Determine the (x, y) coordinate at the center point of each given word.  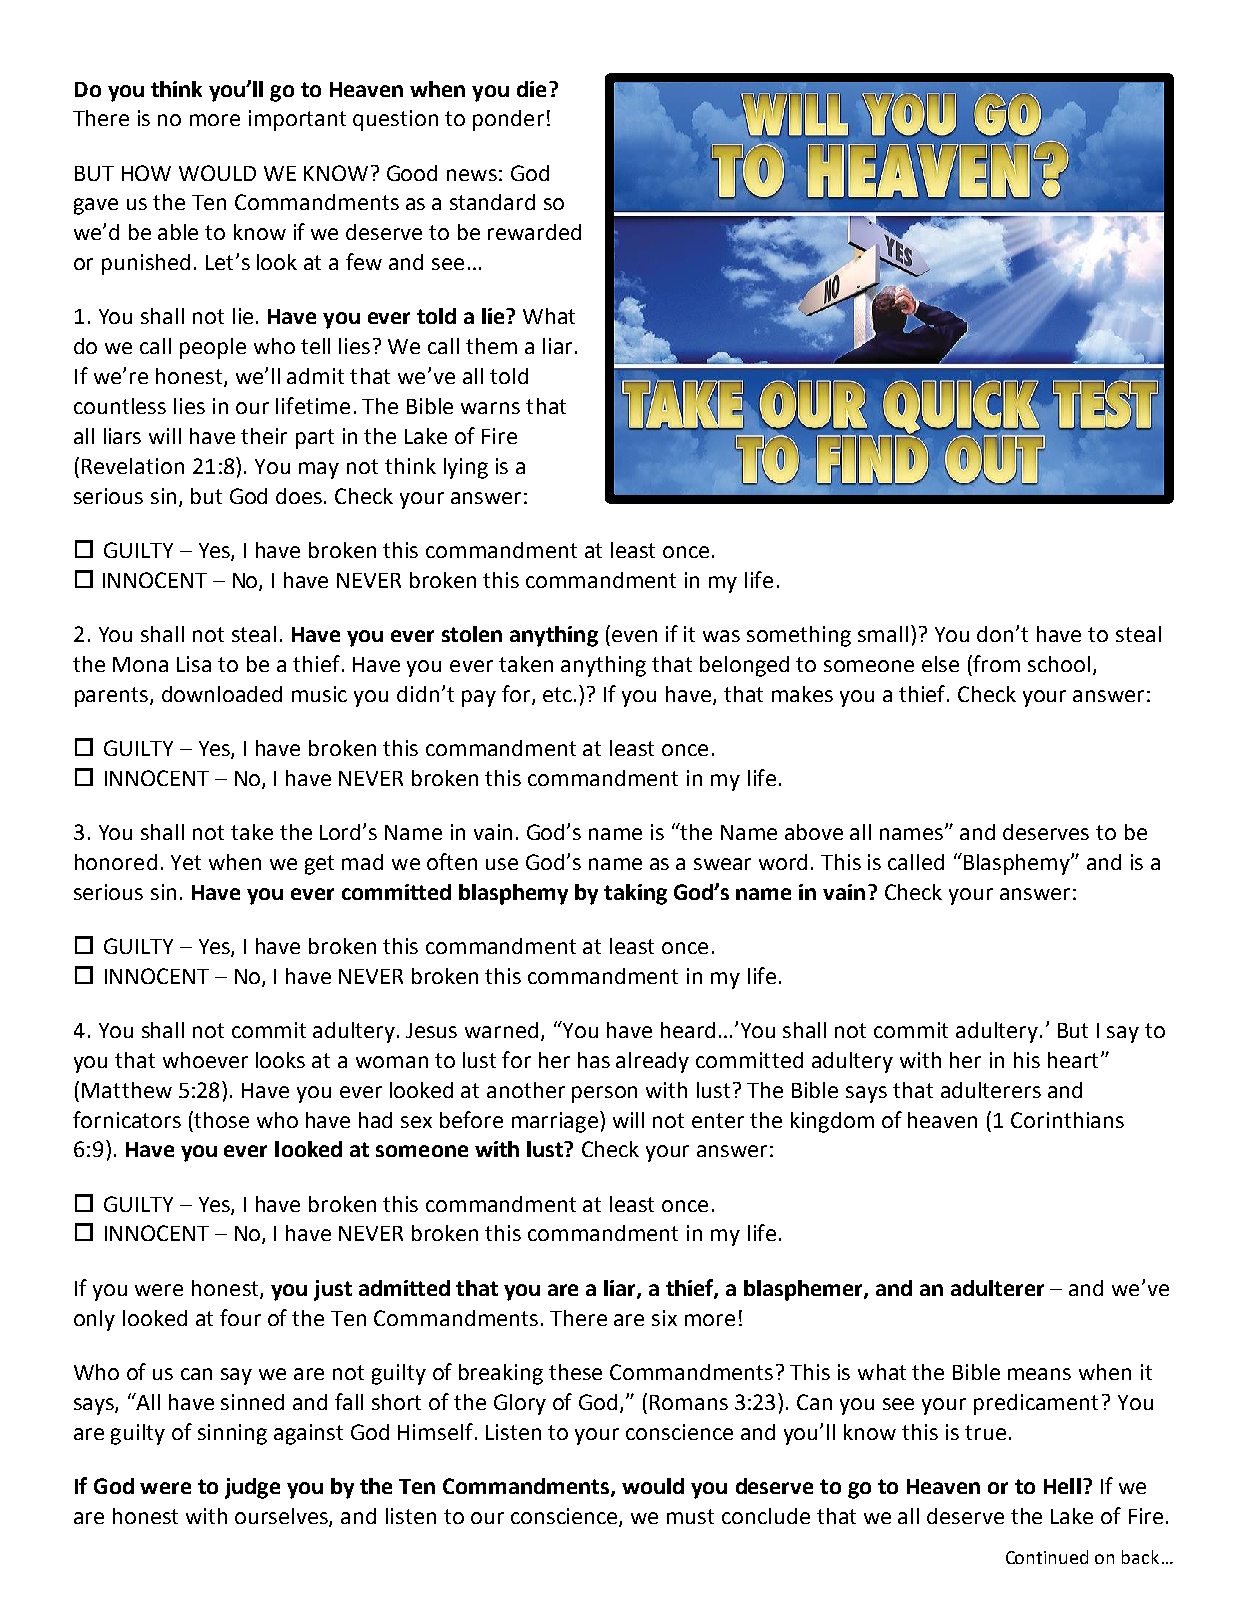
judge (252, 1488)
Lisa (194, 664)
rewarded (534, 232)
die (531, 89)
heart (1073, 1060)
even (634, 636)
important (297, 120)
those (221, 1120)
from (996, 663)
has (594, 1060)
